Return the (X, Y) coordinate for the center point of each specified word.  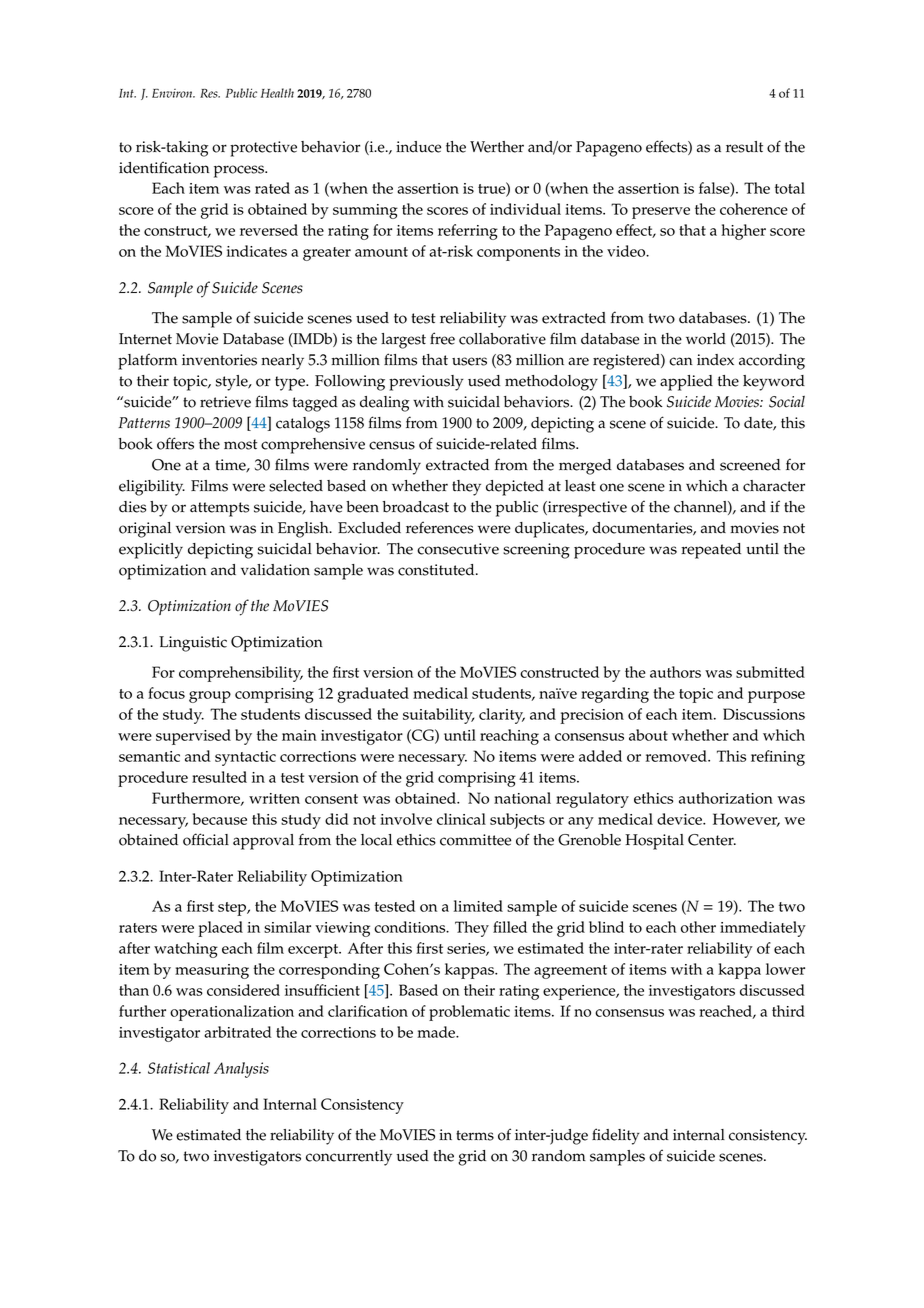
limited (478, 906)
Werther (497, 147)
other (698, 927)
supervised (193, 737)
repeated (711, 551)
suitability (438, 716)
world (706, 339)
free (442, 338)
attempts (219, 509)
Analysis (241, 1070)
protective (263, 149)
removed (677, 756)
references (440, 527)
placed (220, 929)
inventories (219, 360)
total (790, 188)
